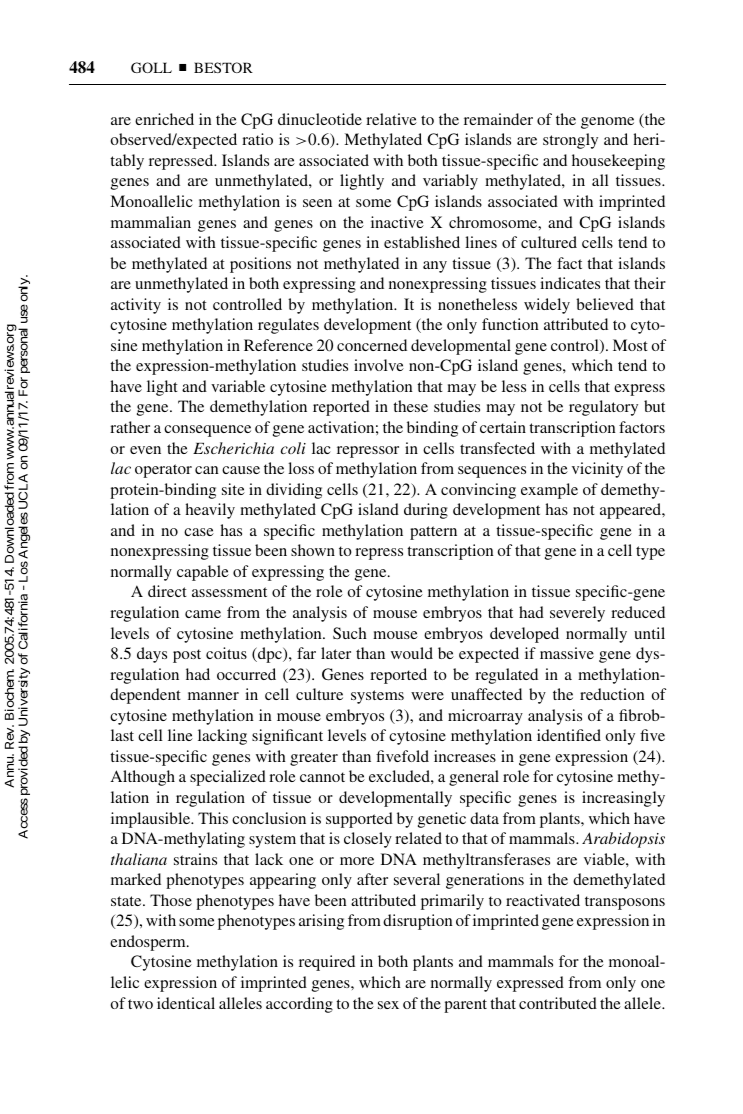 This image has height=1114, width=743. What do you see at coordinates (186, 1003) in the image?
I see `identical` at bounding box center [186, 1003].
